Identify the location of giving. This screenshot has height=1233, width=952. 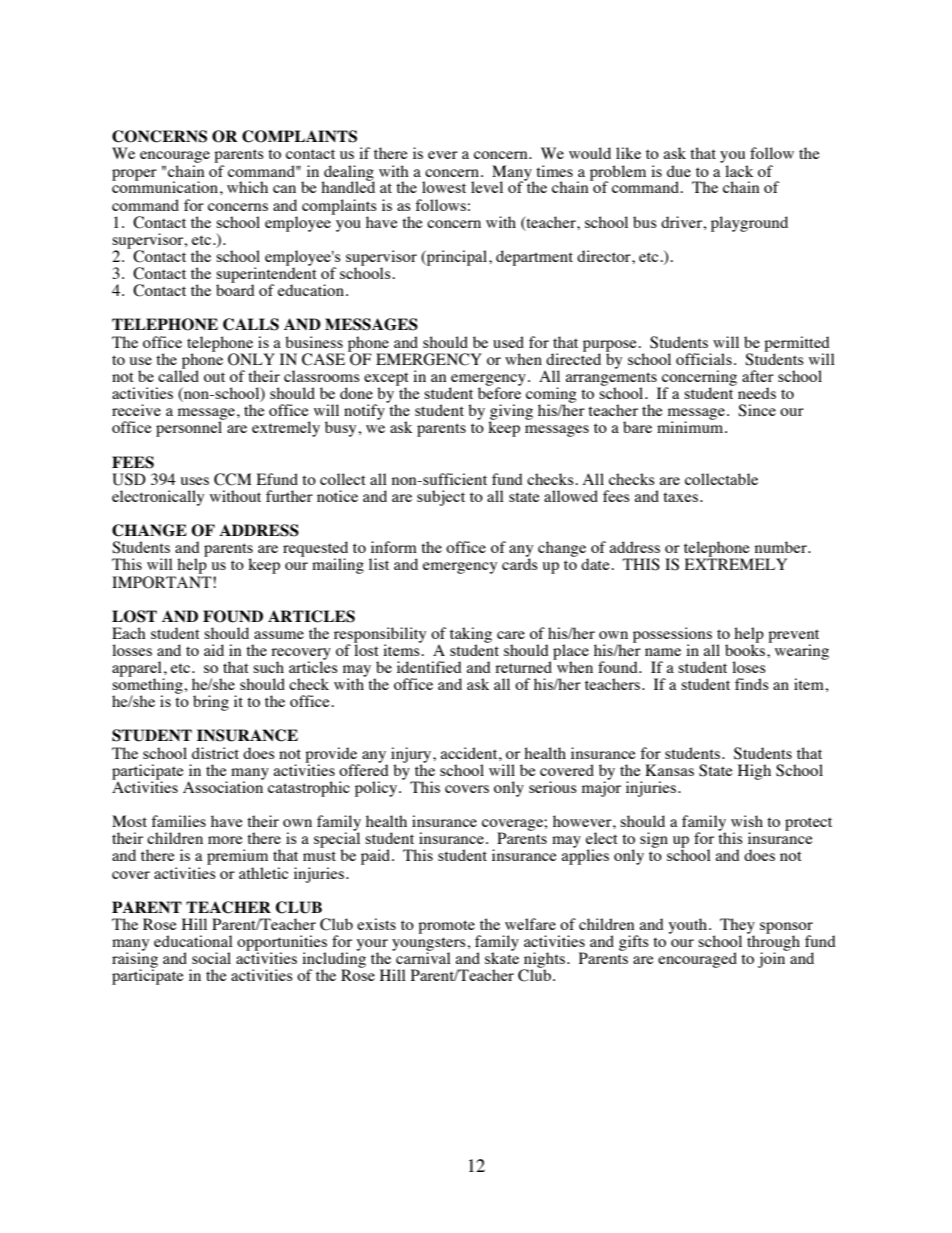
(511, 413).
